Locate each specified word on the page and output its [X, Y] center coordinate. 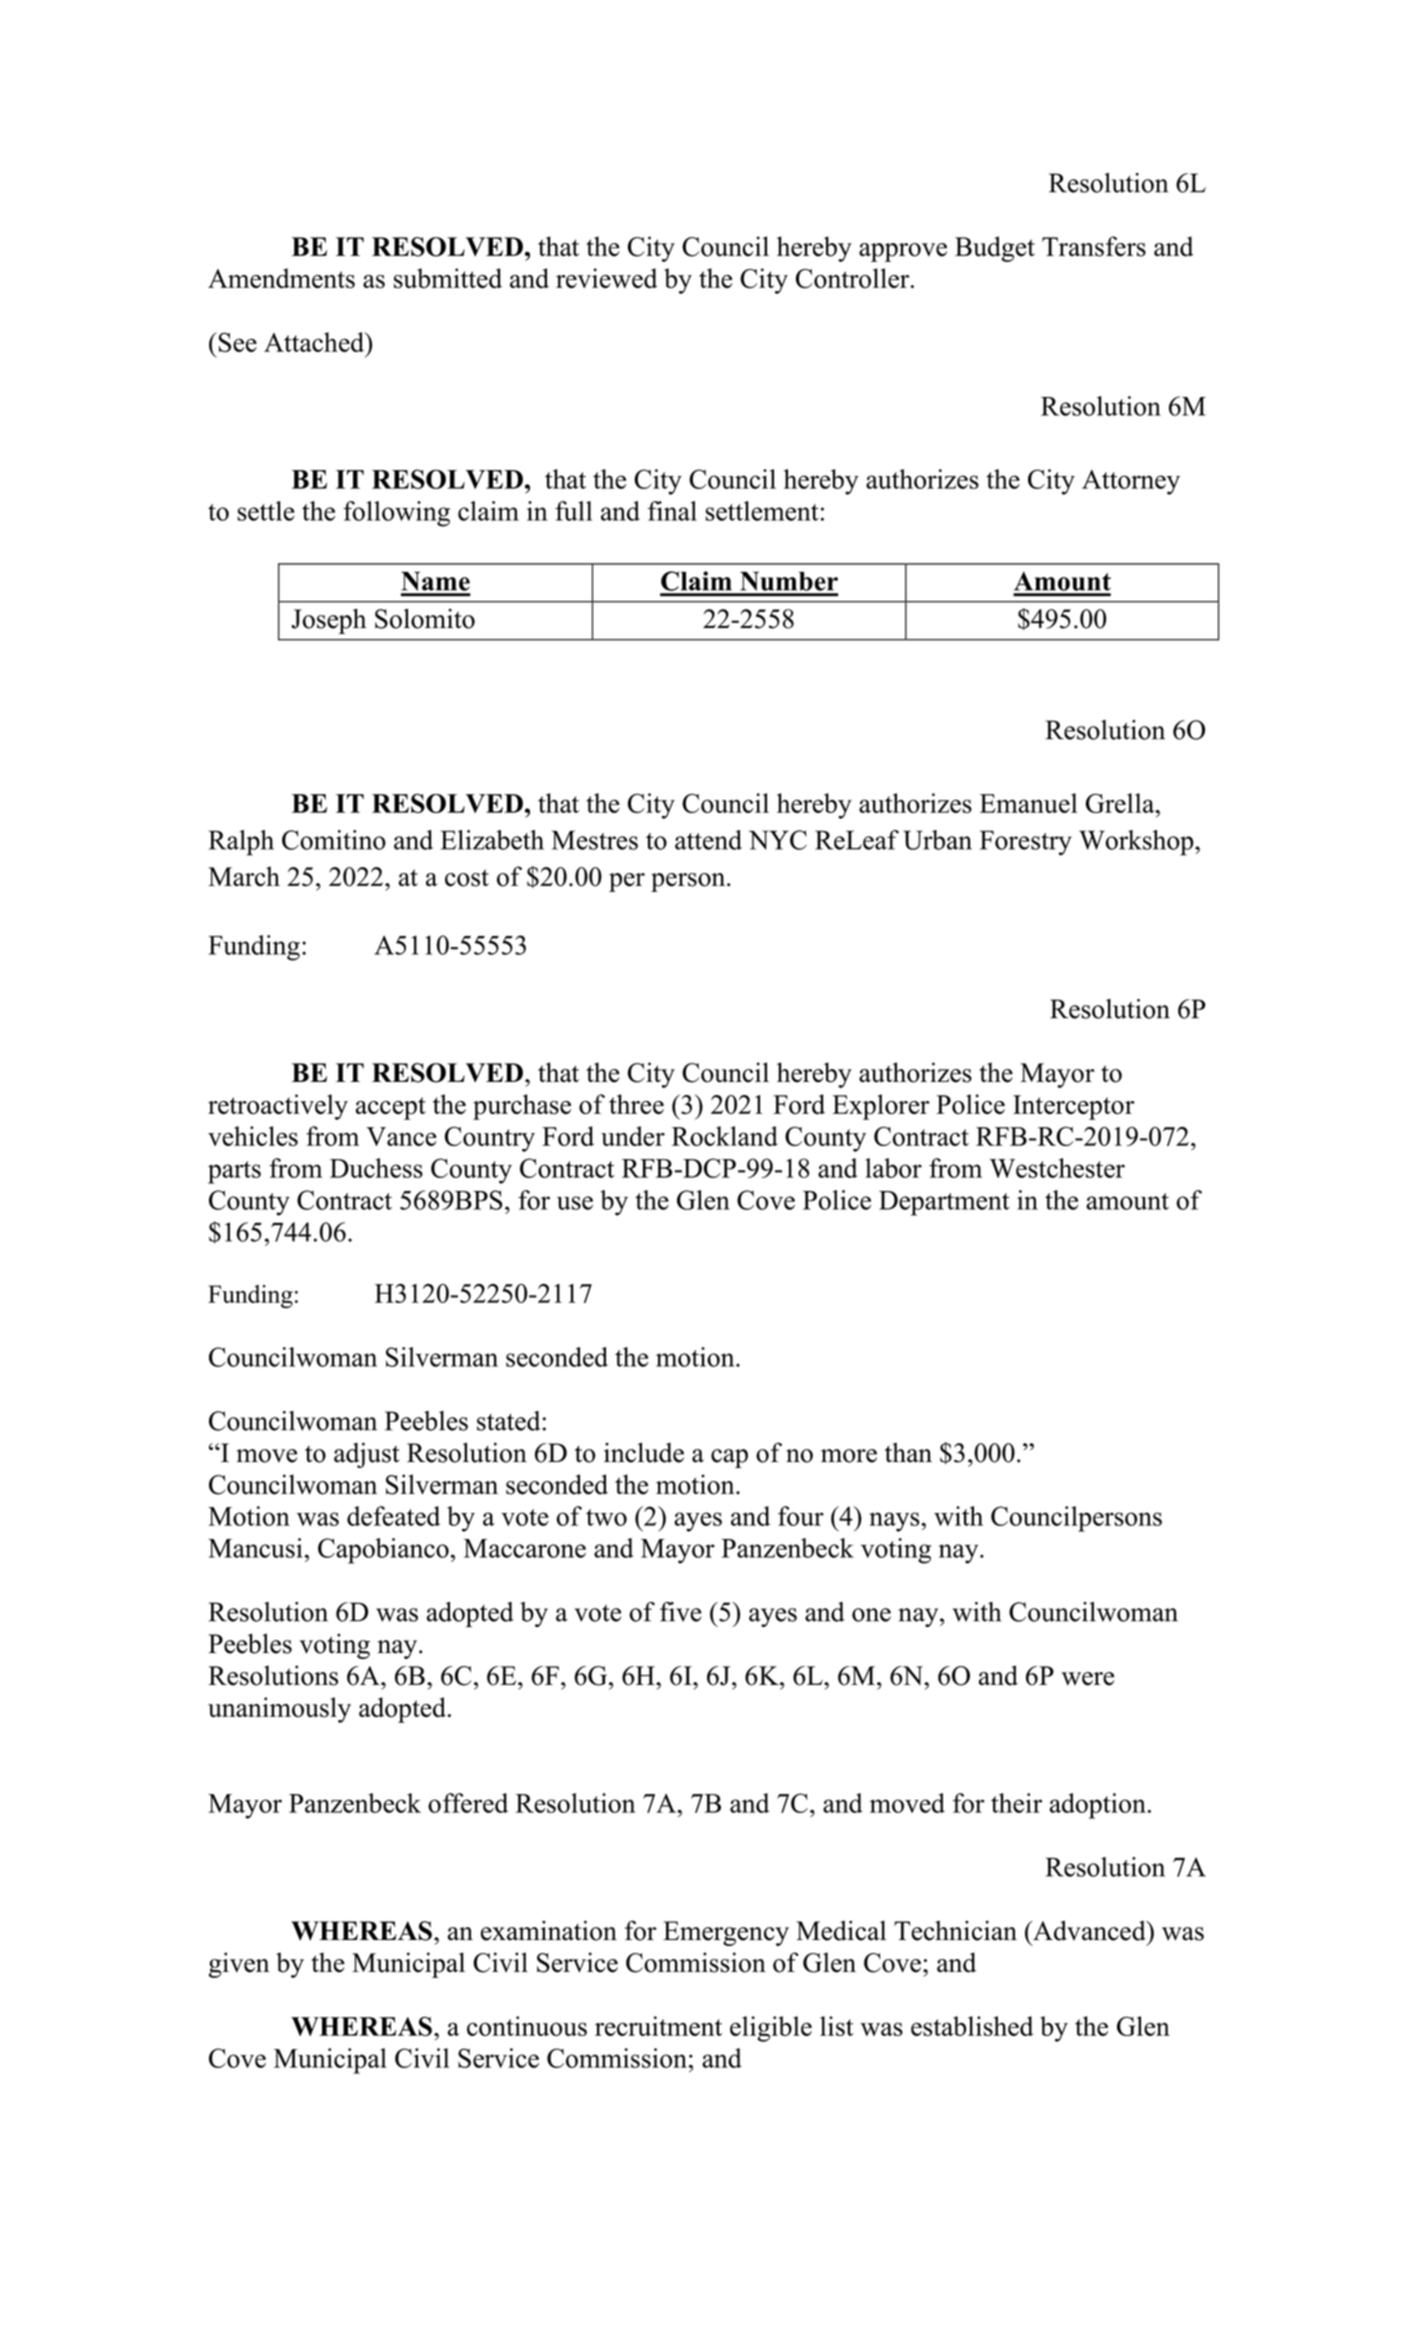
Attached [315, 342]
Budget [995, 249]
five [681, 1612]
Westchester [1057, 1168]
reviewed [606, 278]
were [1087, 1679]
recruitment [658, 2026]
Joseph [328, 621]
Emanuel [1028, 803]
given [239, 1965]
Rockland [725, 1136]
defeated [393, 1516]
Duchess [376, 1168]
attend [708, 840]
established [972, 2026]
